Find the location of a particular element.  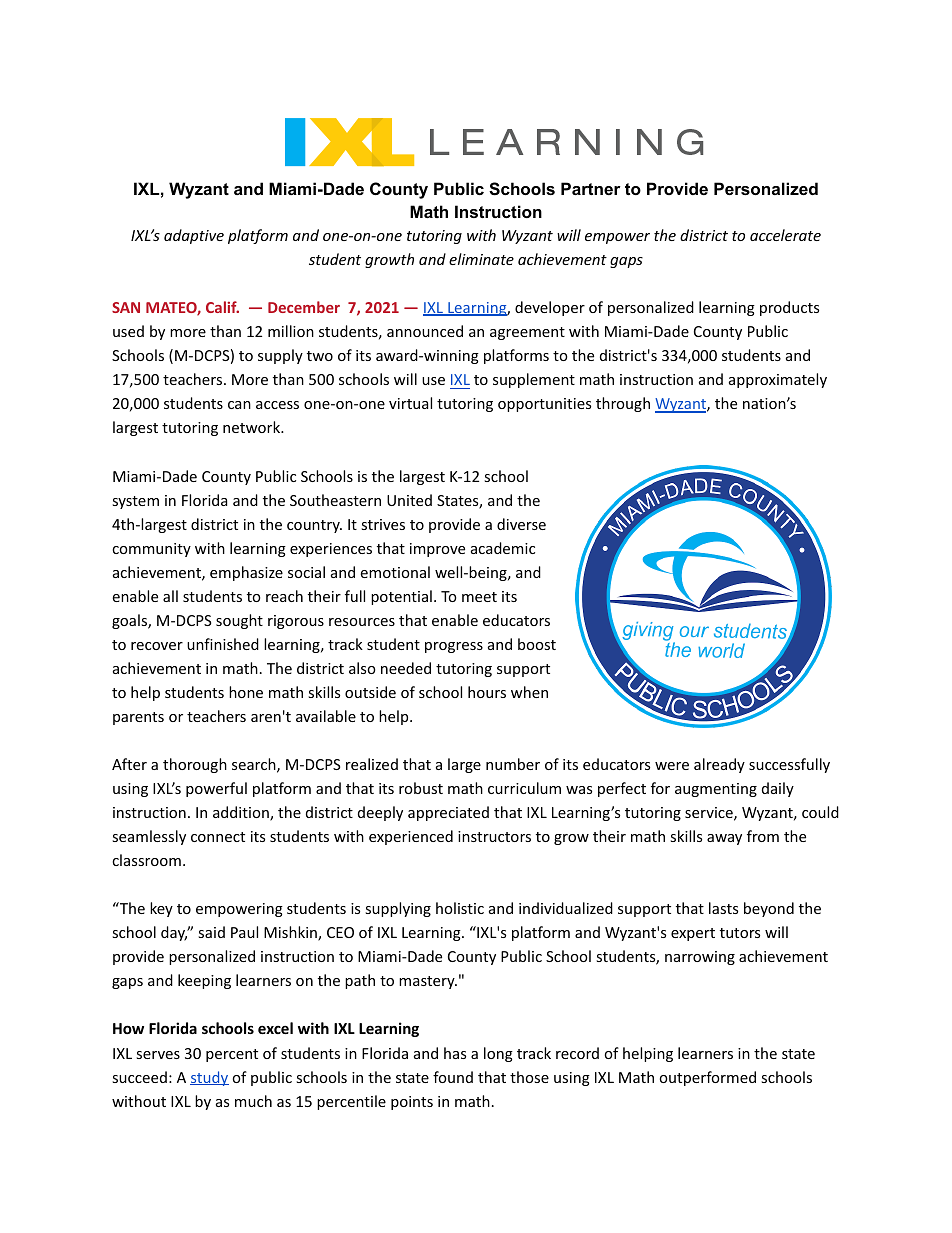

found is located at coordinates (453, 1077).
